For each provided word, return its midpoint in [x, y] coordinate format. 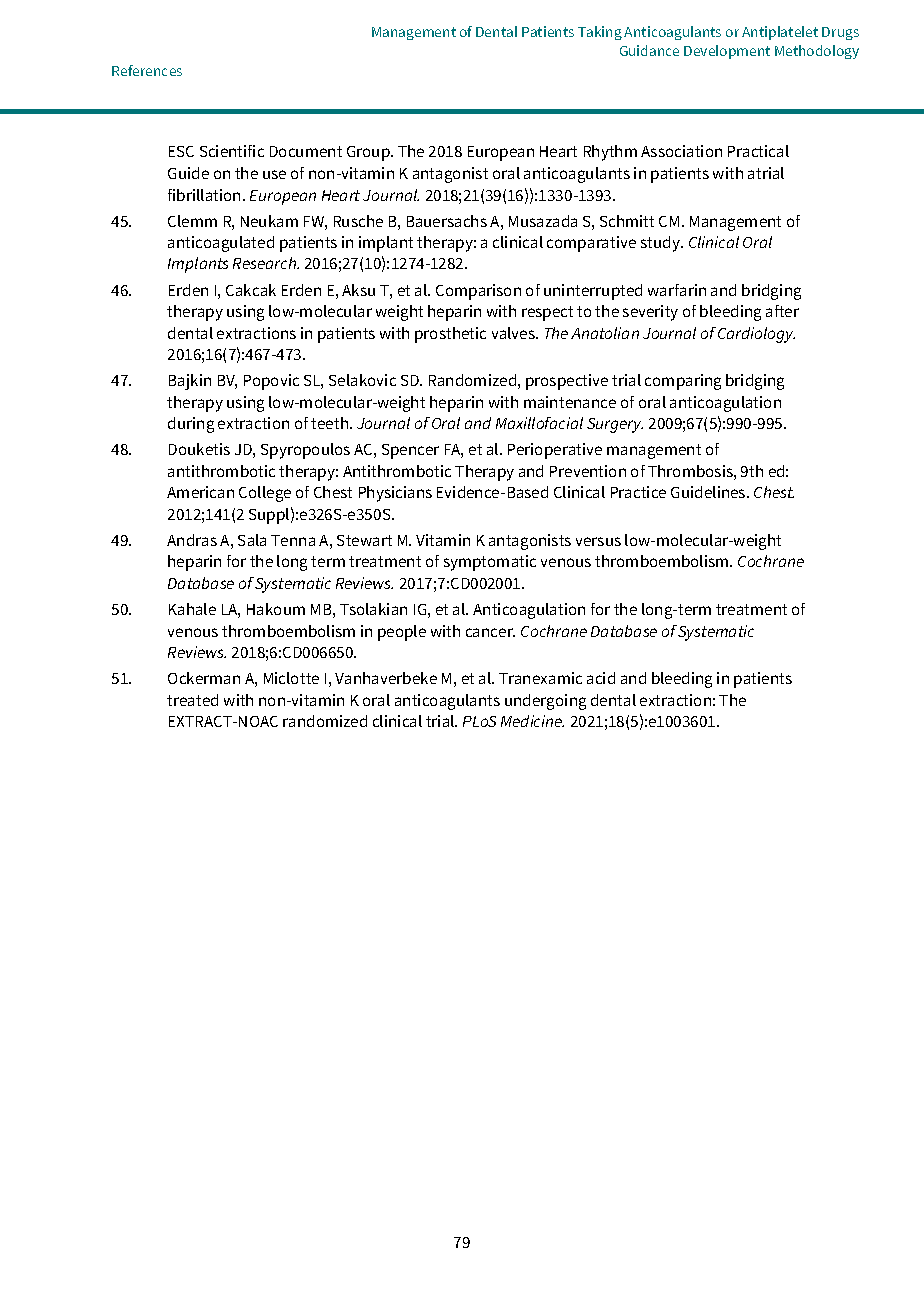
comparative [591, 244]
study [661, 244]
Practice [638, 492]
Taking [600, 33]
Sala [252, 540]
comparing [683, 382]
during [191, 425]
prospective [567, 382]
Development [727, 52]
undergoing [545, 702]
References [147, 70]
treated [192, 700]
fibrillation [206, 195]
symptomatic [490, 563]
